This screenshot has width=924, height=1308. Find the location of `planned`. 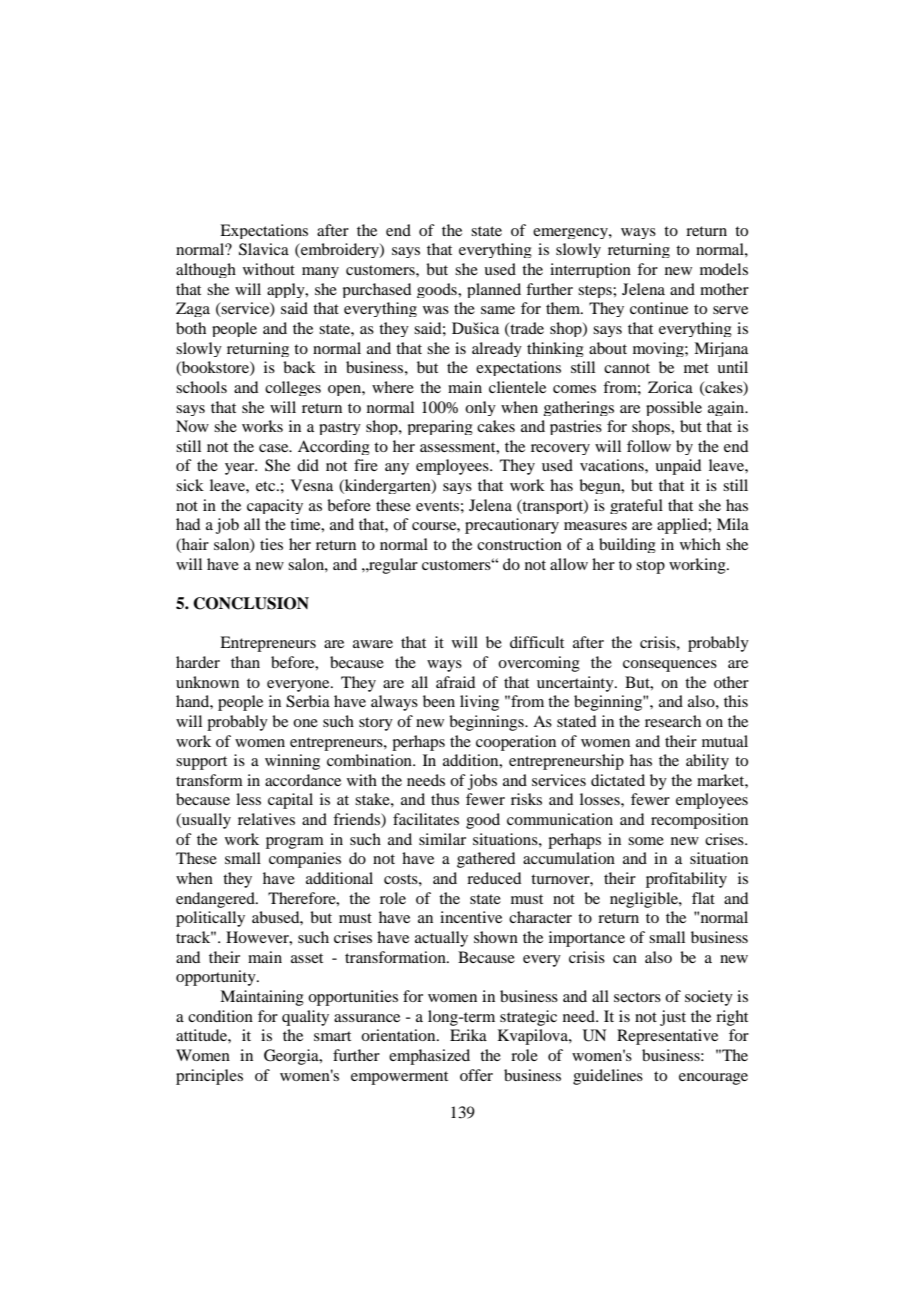

planned is located at coordinates (494, 290).
